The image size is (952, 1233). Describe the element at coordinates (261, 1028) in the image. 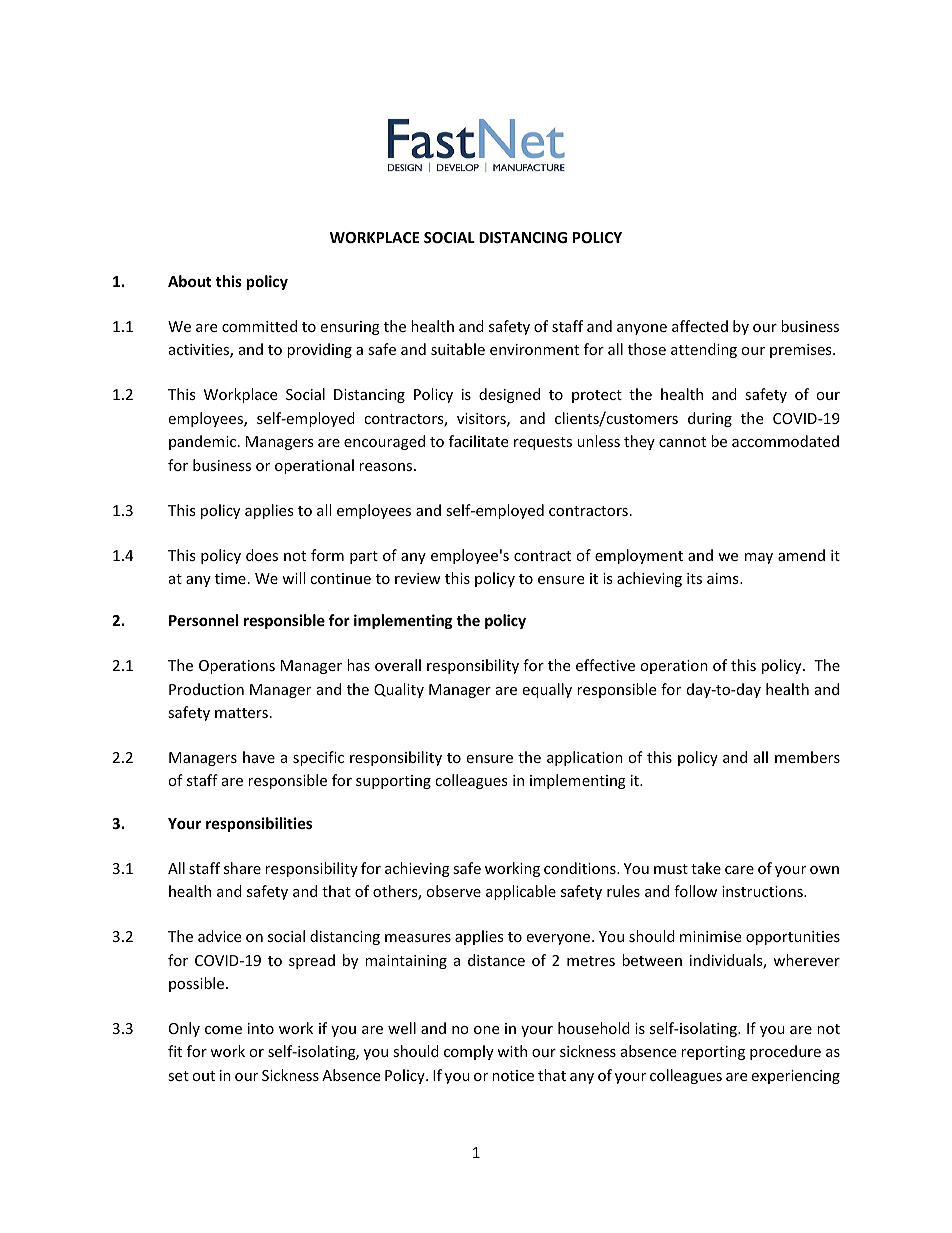

I see `into` at that location.
